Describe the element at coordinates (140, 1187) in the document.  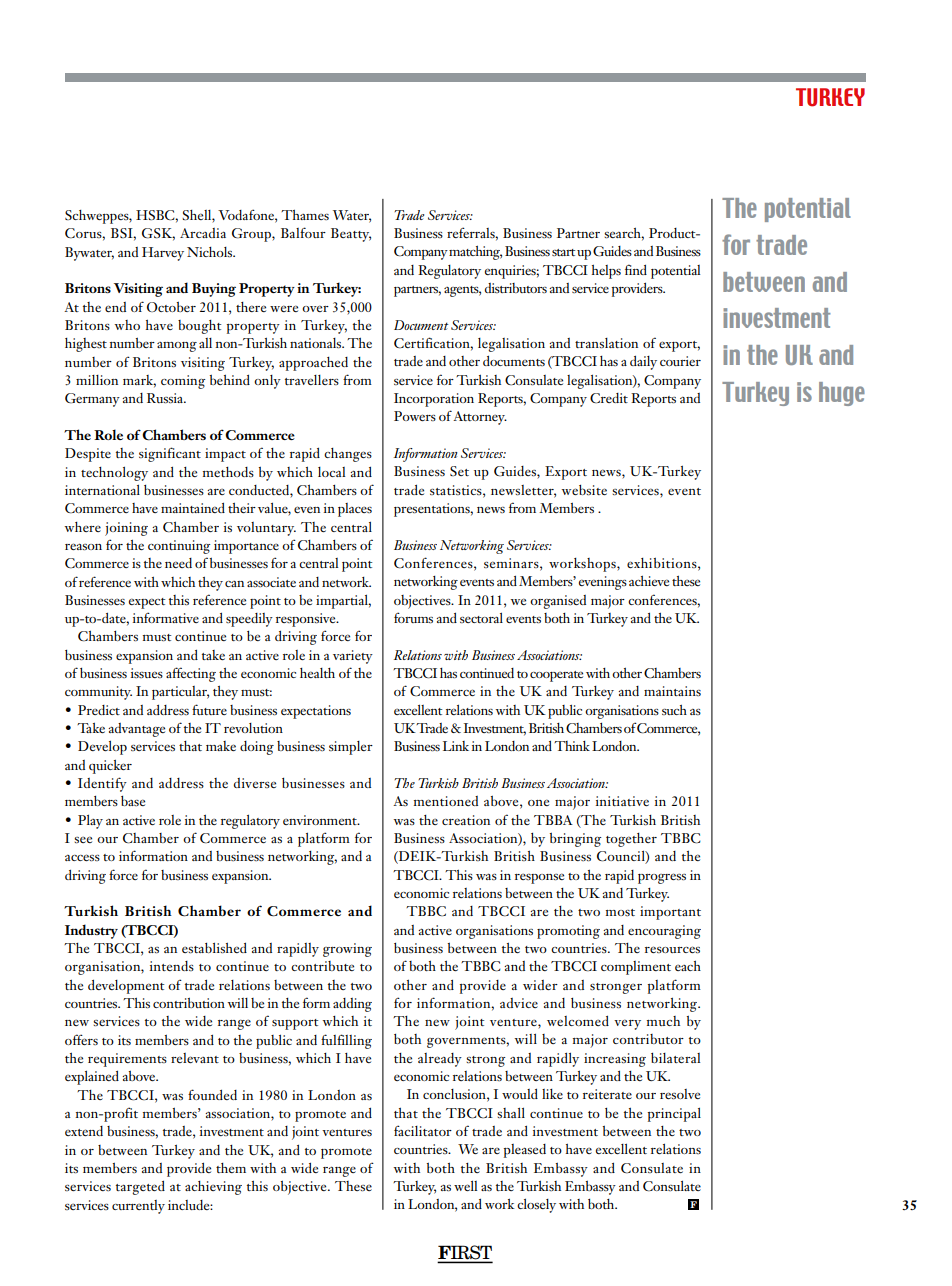
I see `targeted` at that location.
